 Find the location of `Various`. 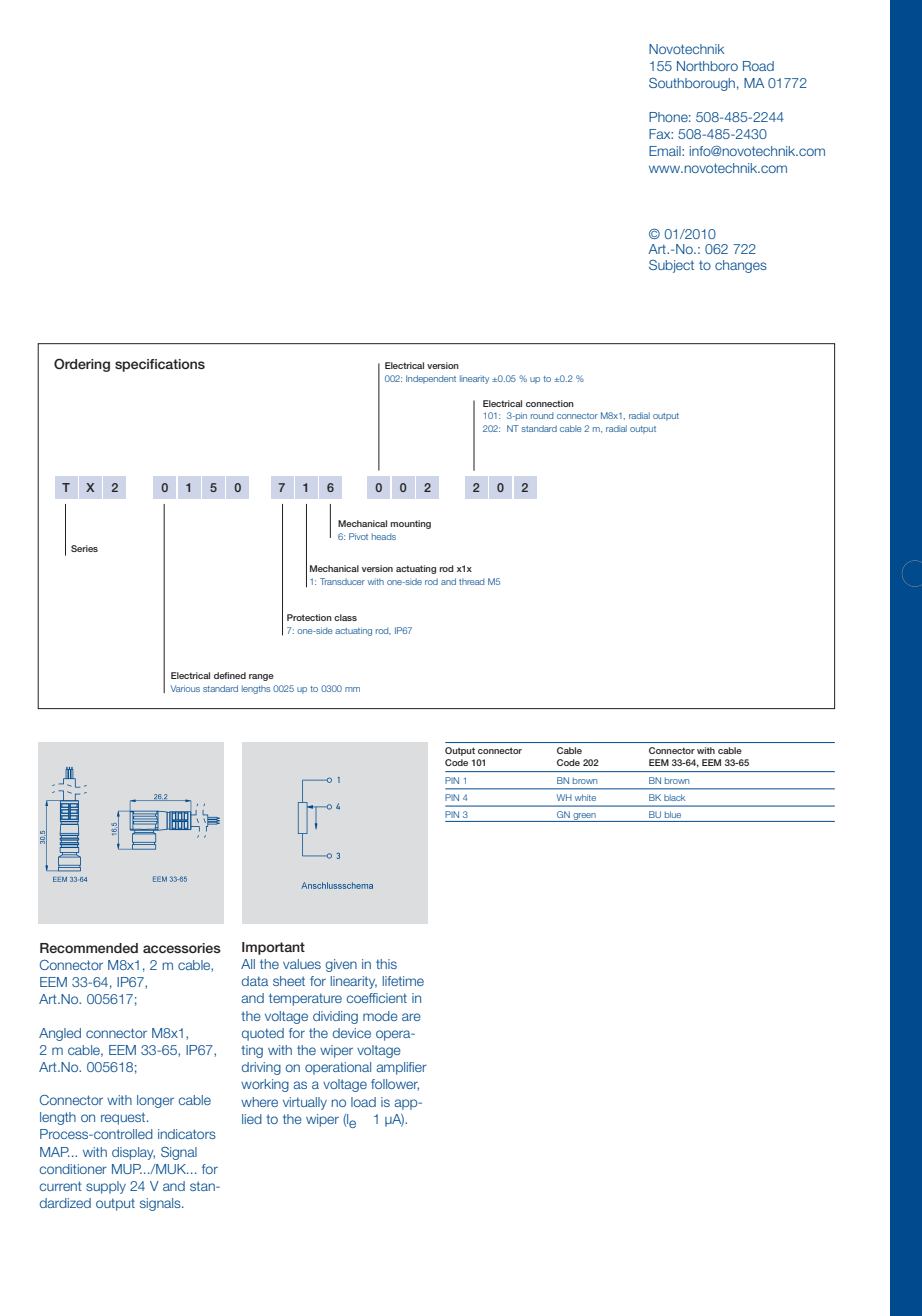

Various is located at coordinates (185, 688).
